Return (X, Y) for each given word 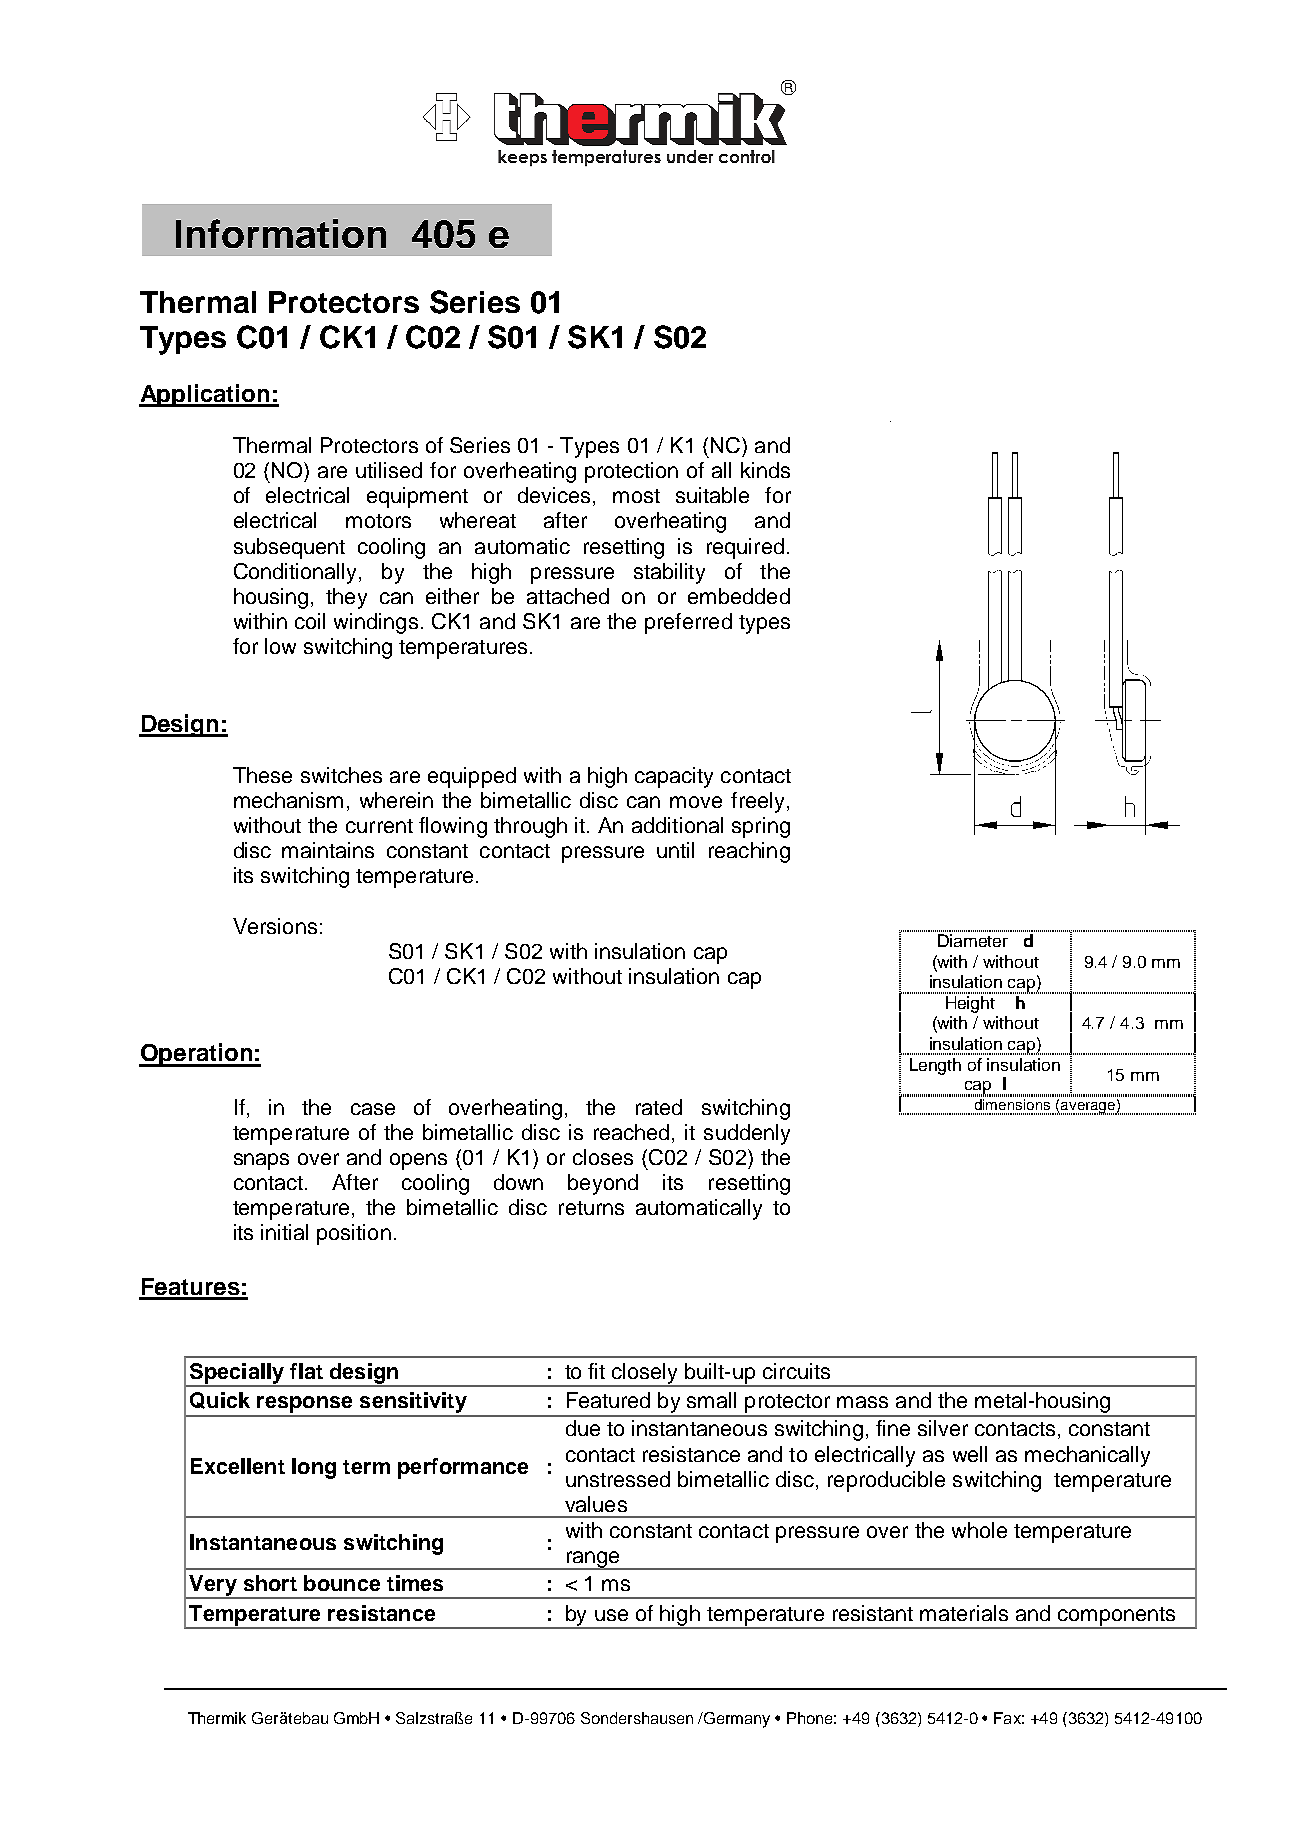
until (675, 850)
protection (631, 472)
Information (281, 233)
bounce (342, 1583)
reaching (749, 852)
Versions (275, 926)
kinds (765, 470)
